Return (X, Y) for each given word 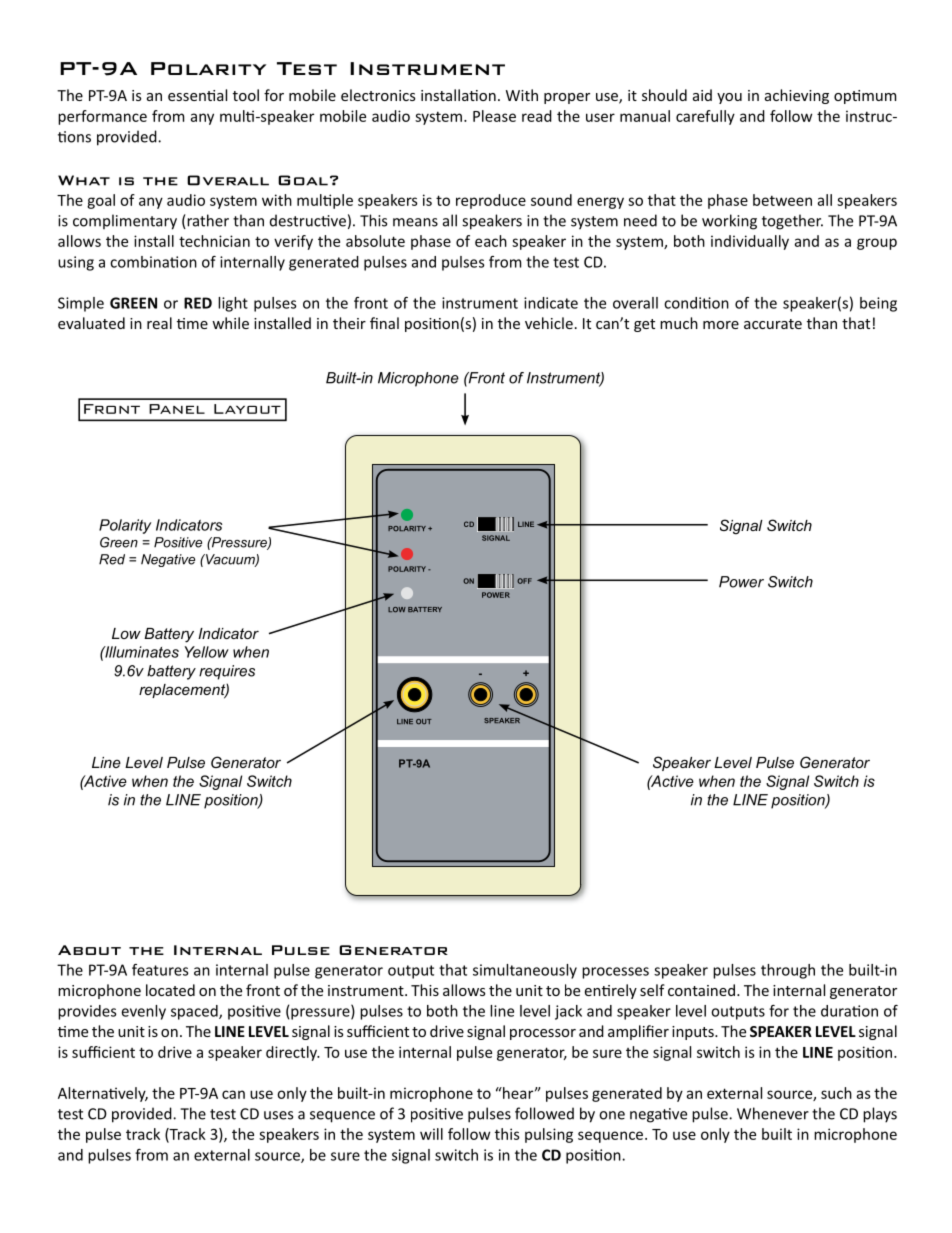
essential (197, 95)
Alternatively (103, 1094)
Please (494, 116)
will (431, 1134)
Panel (177, 409)
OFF (524, 581)
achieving (797, 96)
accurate (773, 324)
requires (227, 672)
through (788, 971)
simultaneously (525, 971)
